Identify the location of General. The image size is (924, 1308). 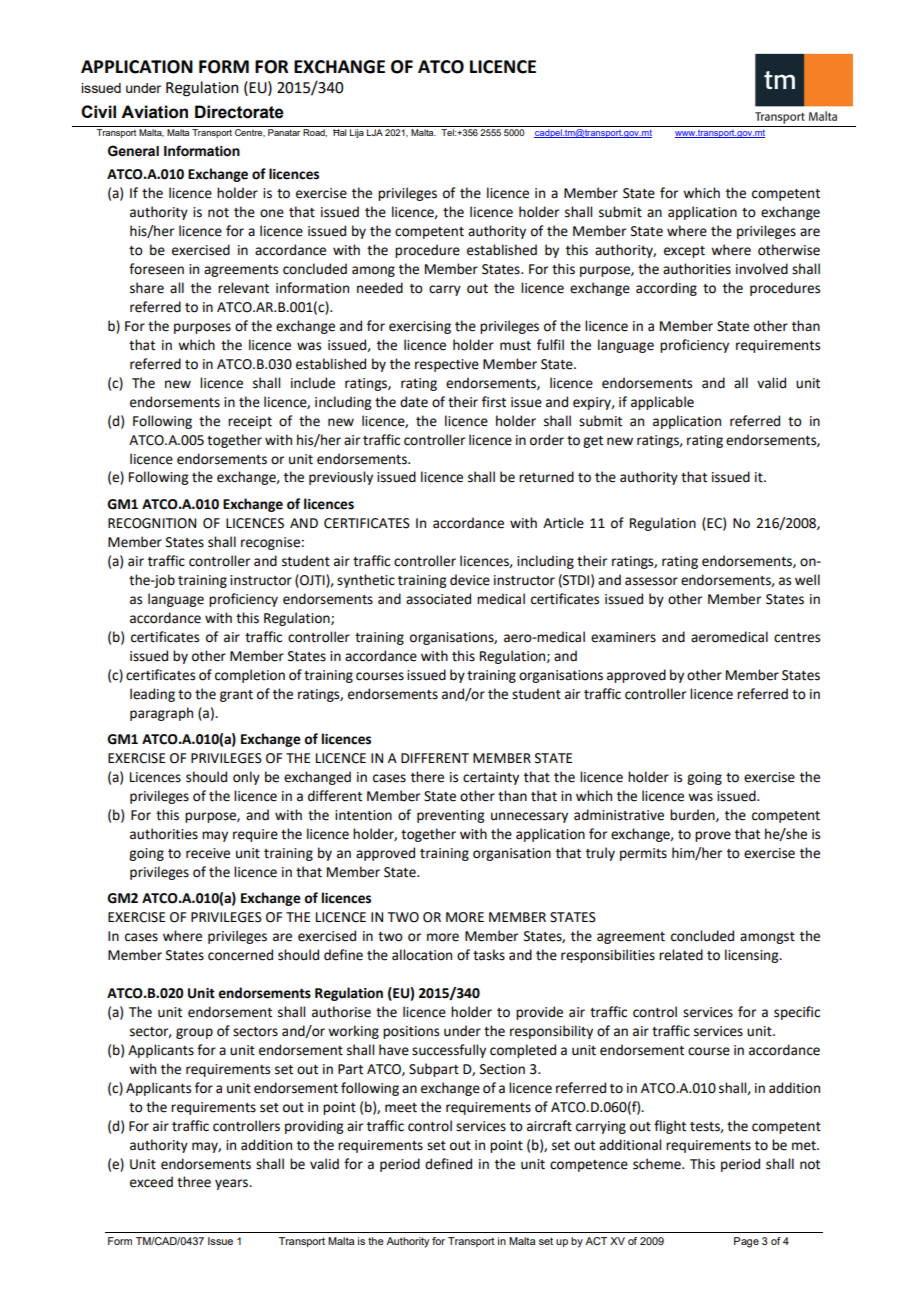
(133, 151).
